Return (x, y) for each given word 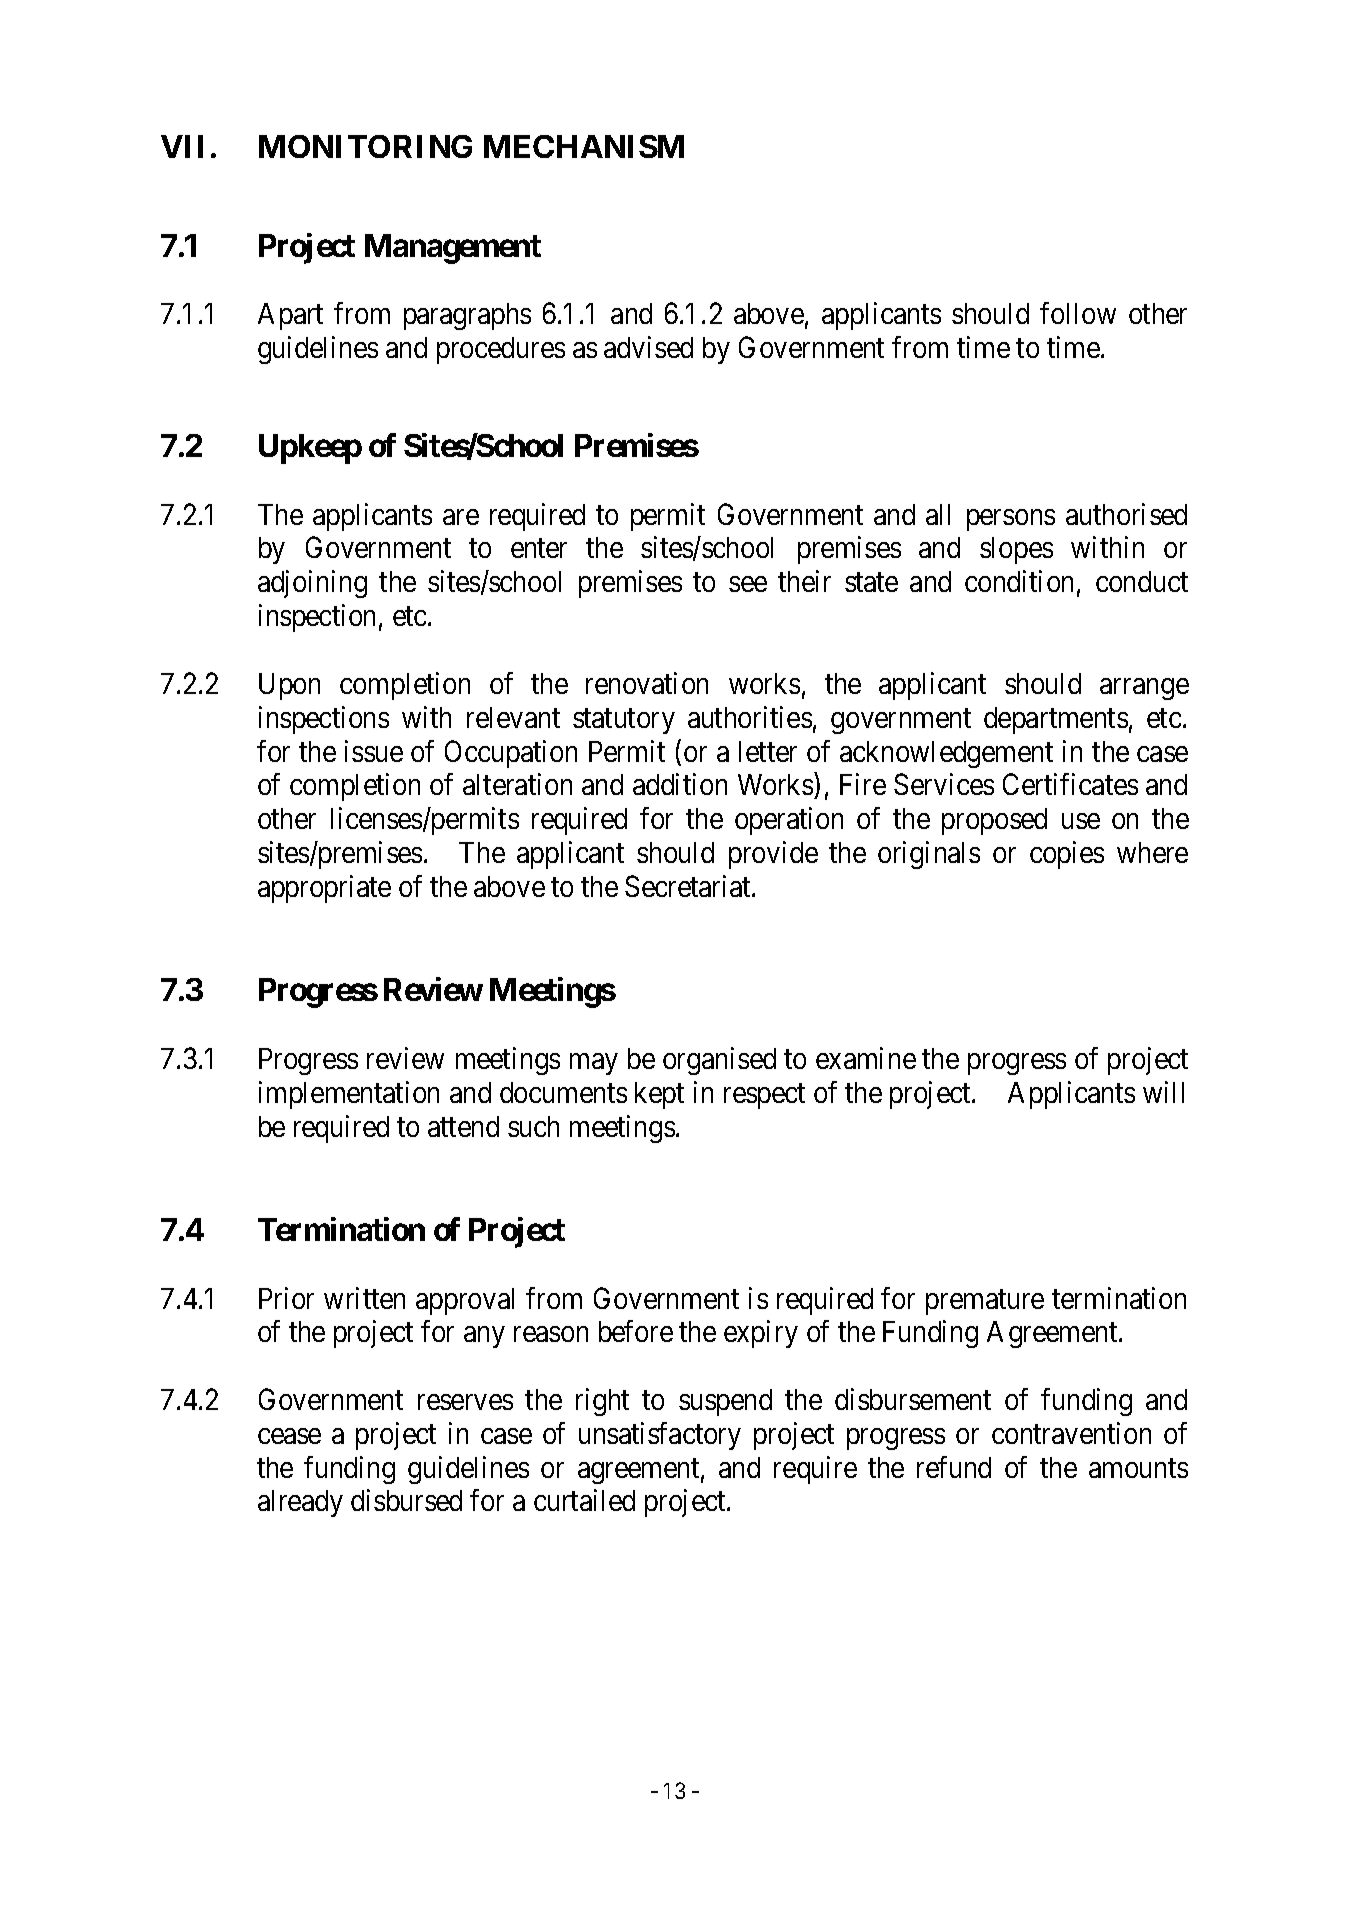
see (748, 584)
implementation (349, 1095)
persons (1011, 520)
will (1163, 1092)
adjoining (312, 584)
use (1081, 821)
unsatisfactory (660, 1436)
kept (659, 1095)
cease (289, 1436)
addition (680, 784)
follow (1078, 313)
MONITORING (365, 146)
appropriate (324, 889)
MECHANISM (584, 146)
